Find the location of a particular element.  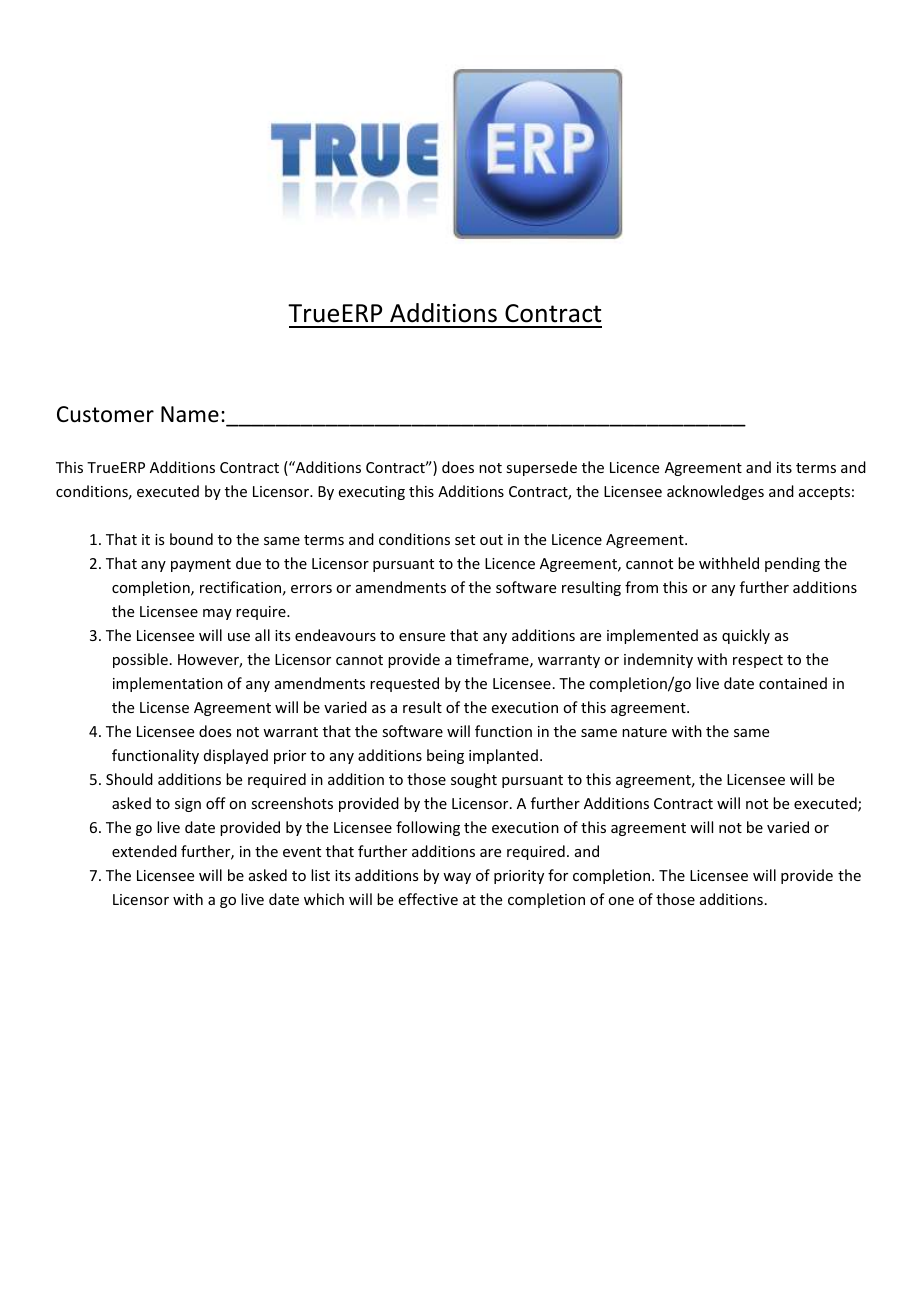

ensure is located at coordinates (422, 637).
